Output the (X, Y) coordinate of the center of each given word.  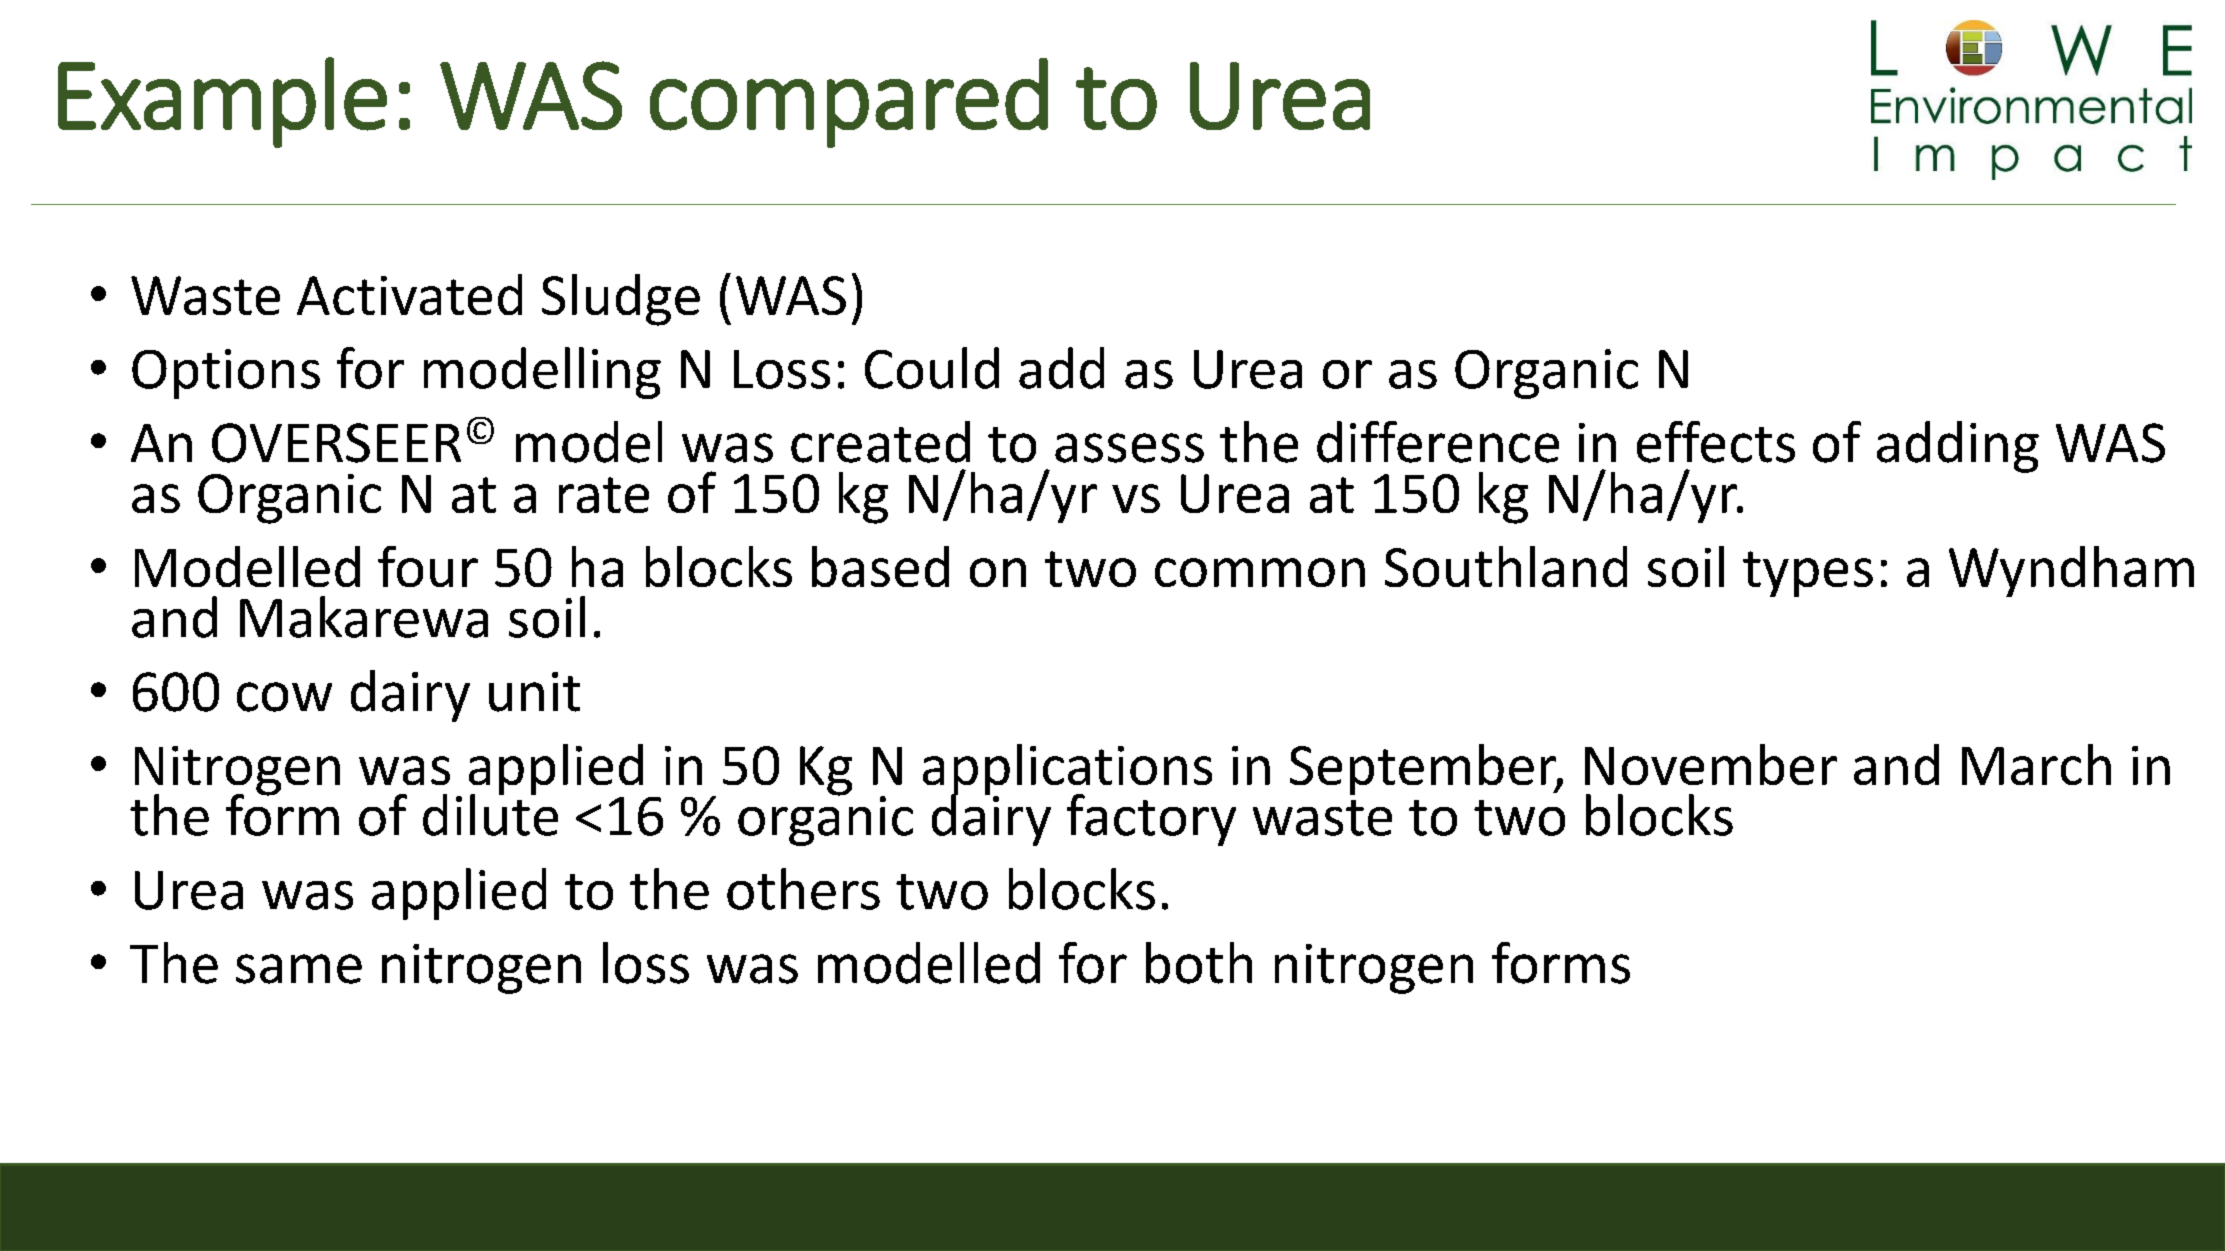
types (1808, 574)
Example (222, 102)
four (428, 566)
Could (932, 368)
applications (1067, 771)
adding (1958, 447)
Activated (409, 294)
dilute (490, 814)
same (299, 969)
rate (604, 495)
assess (1129, 448)
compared (849, 103)
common (1260, 572)
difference (1438, 442)
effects (1716, 442)
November (1711, 764)
